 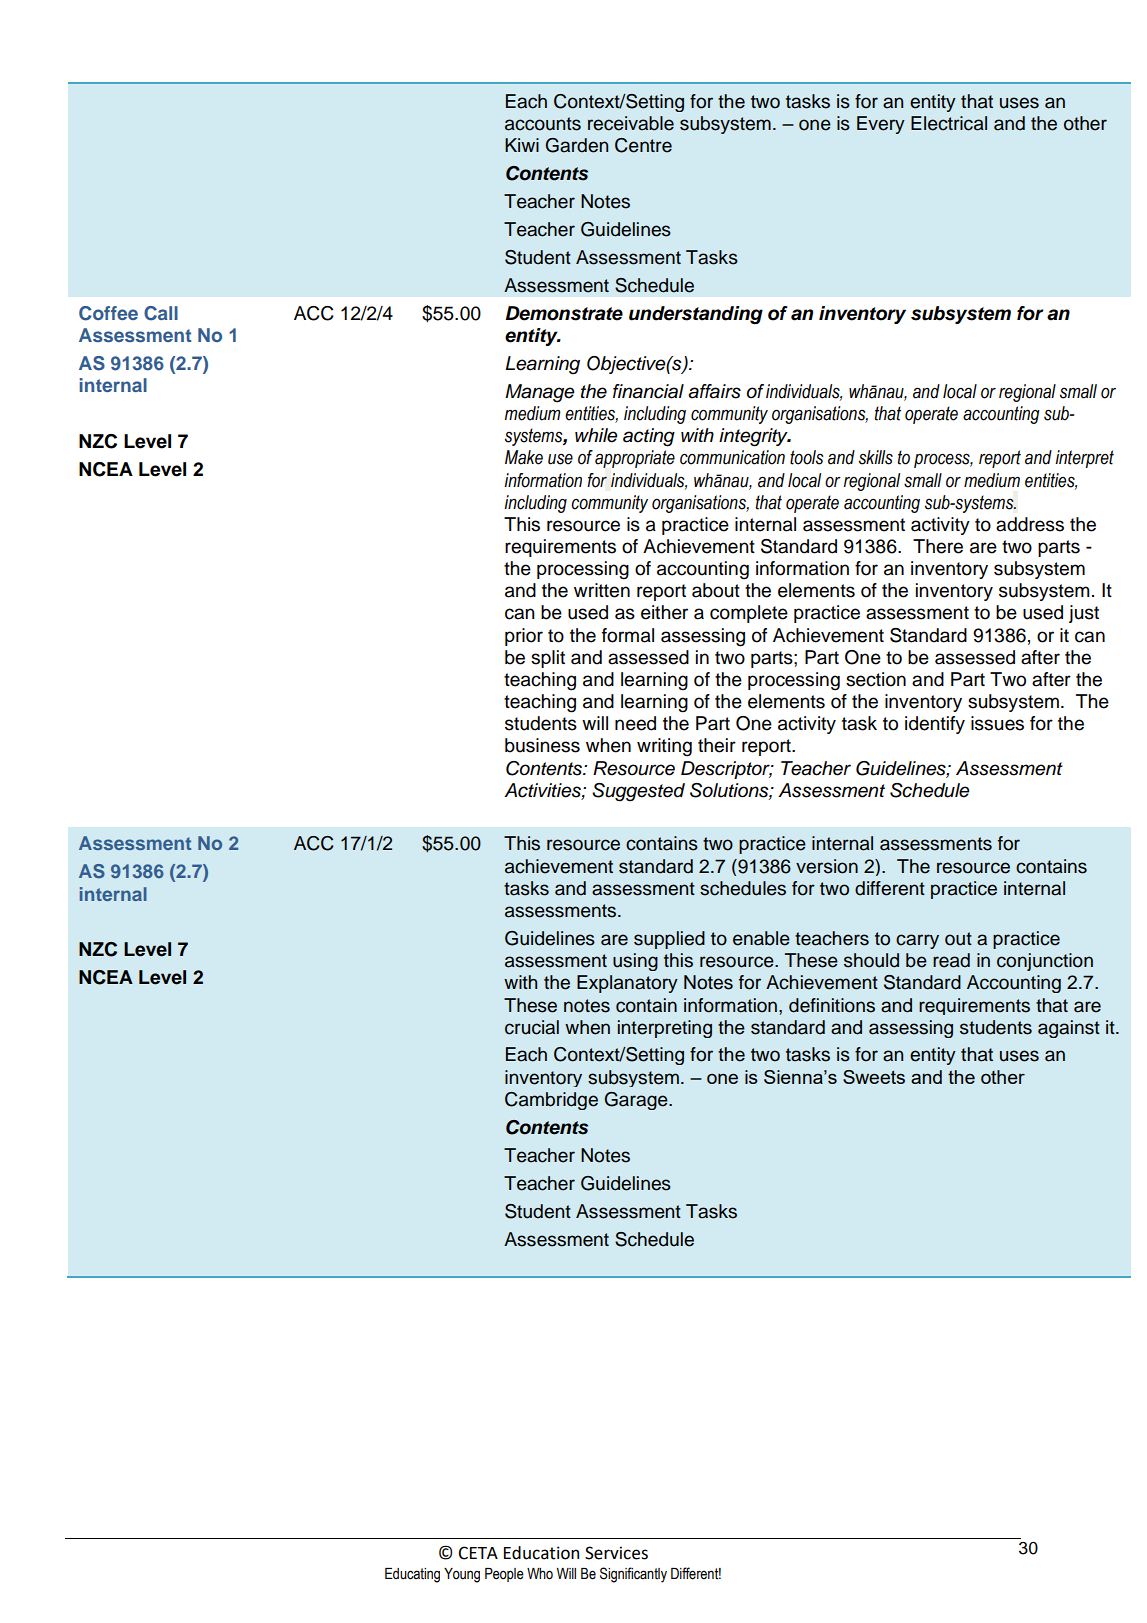 What do you see at coordinates (874, 1077) in the image?
I see `Sweets` at bounding box center [874, 1077].
